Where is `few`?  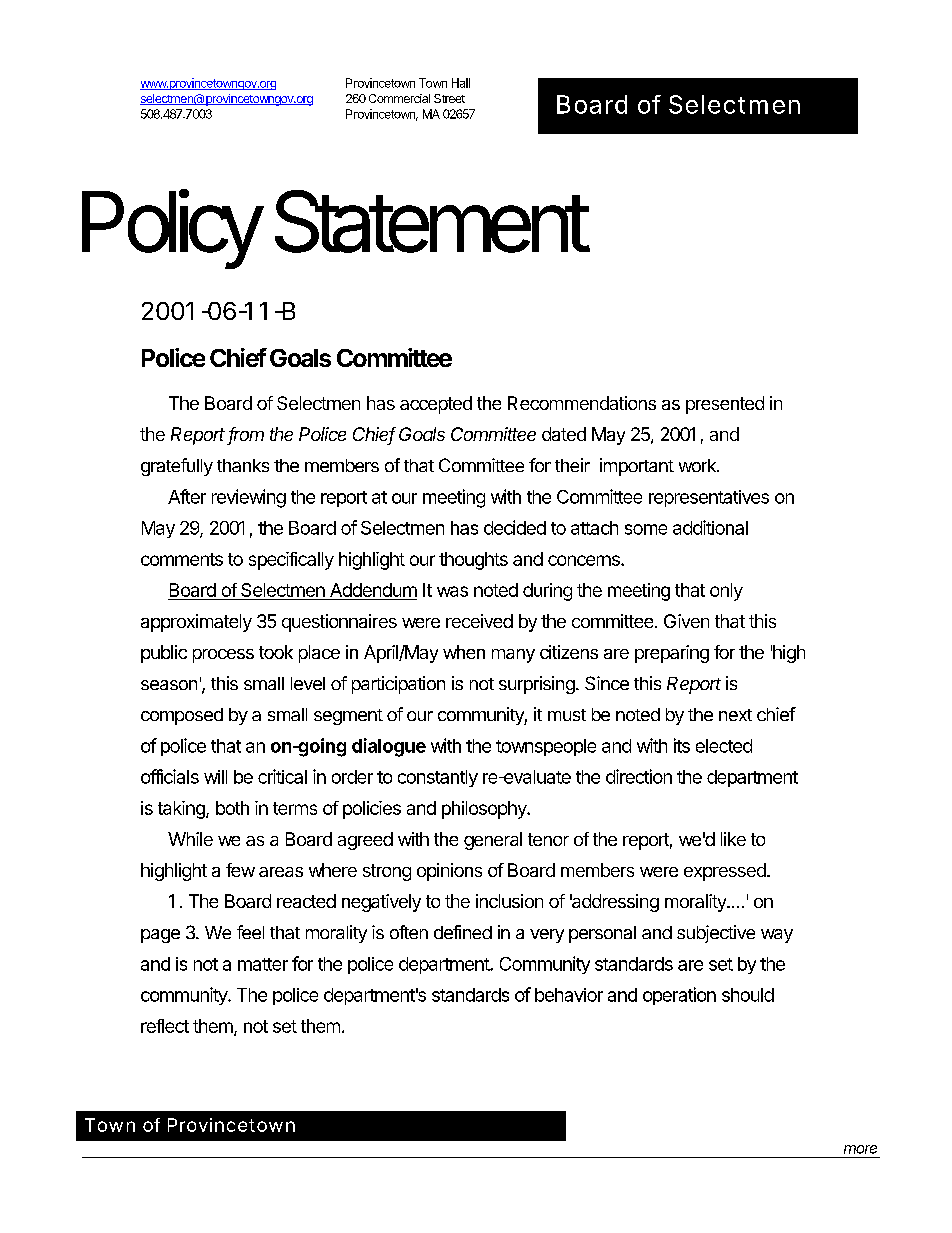
few is located at coordinates (240, 870).
